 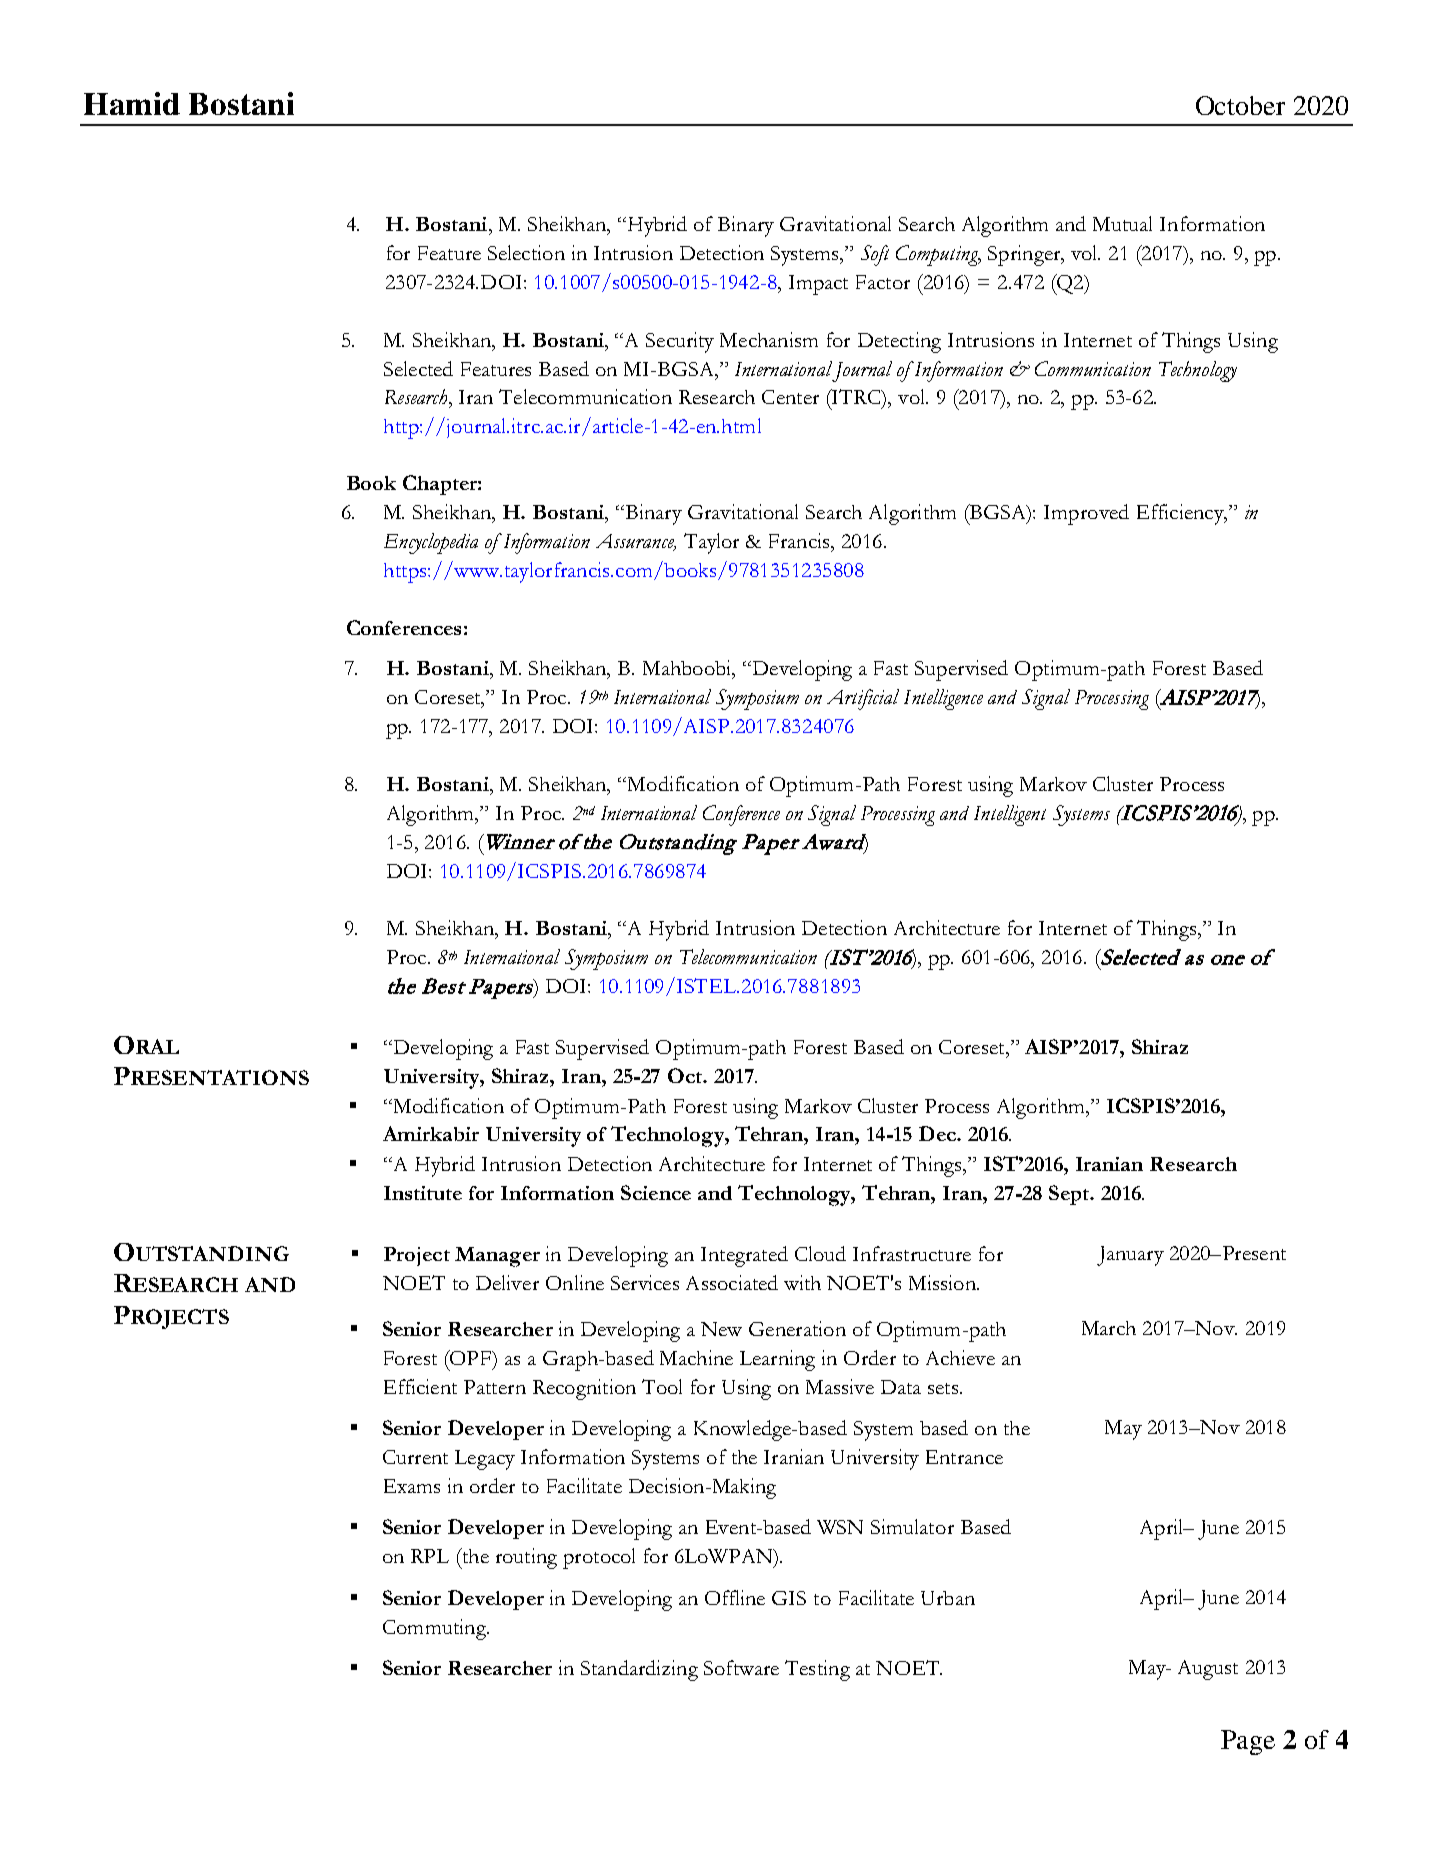 I want to click on Page, so click(x=1248, y=1742).
